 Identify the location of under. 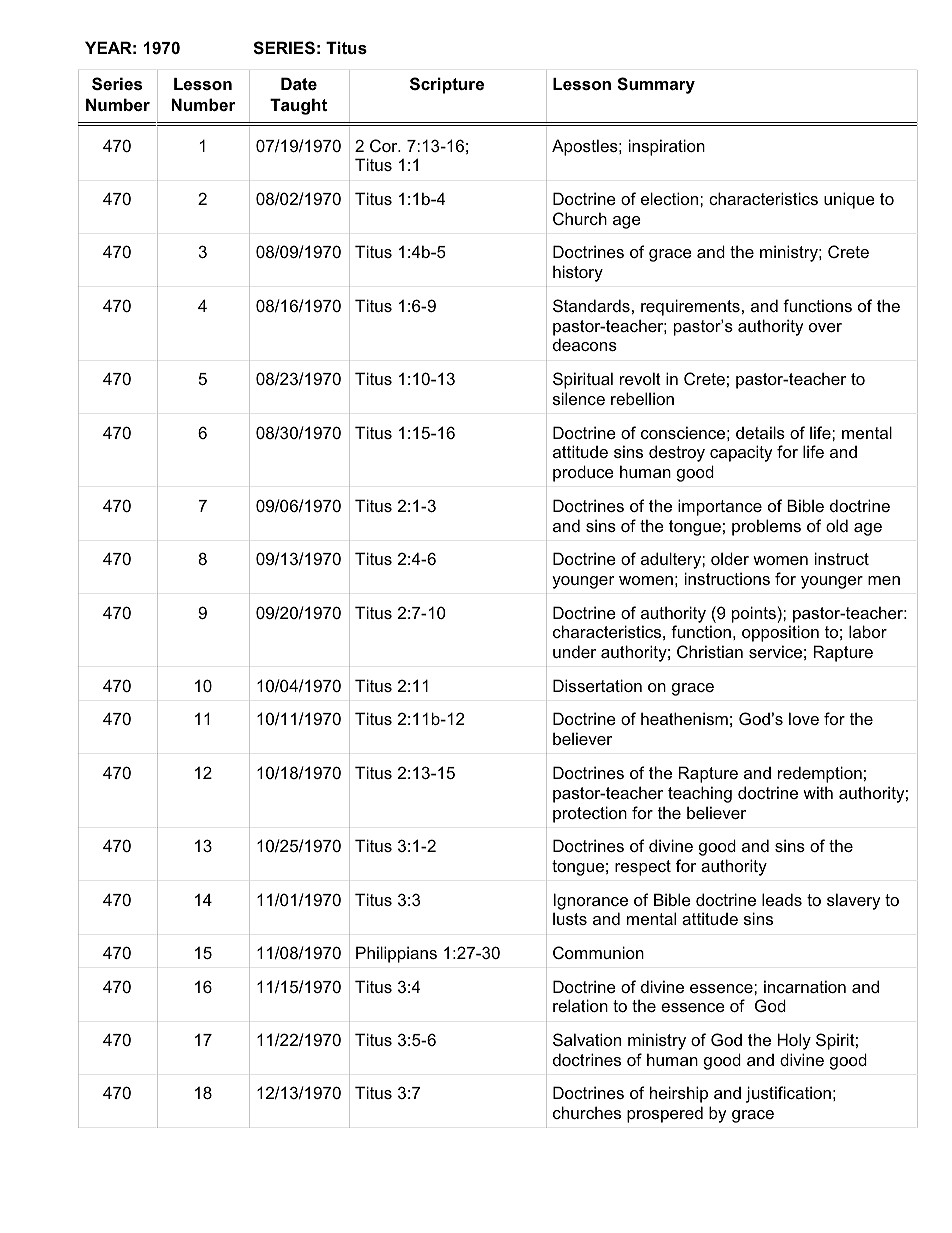
(574, 651).
